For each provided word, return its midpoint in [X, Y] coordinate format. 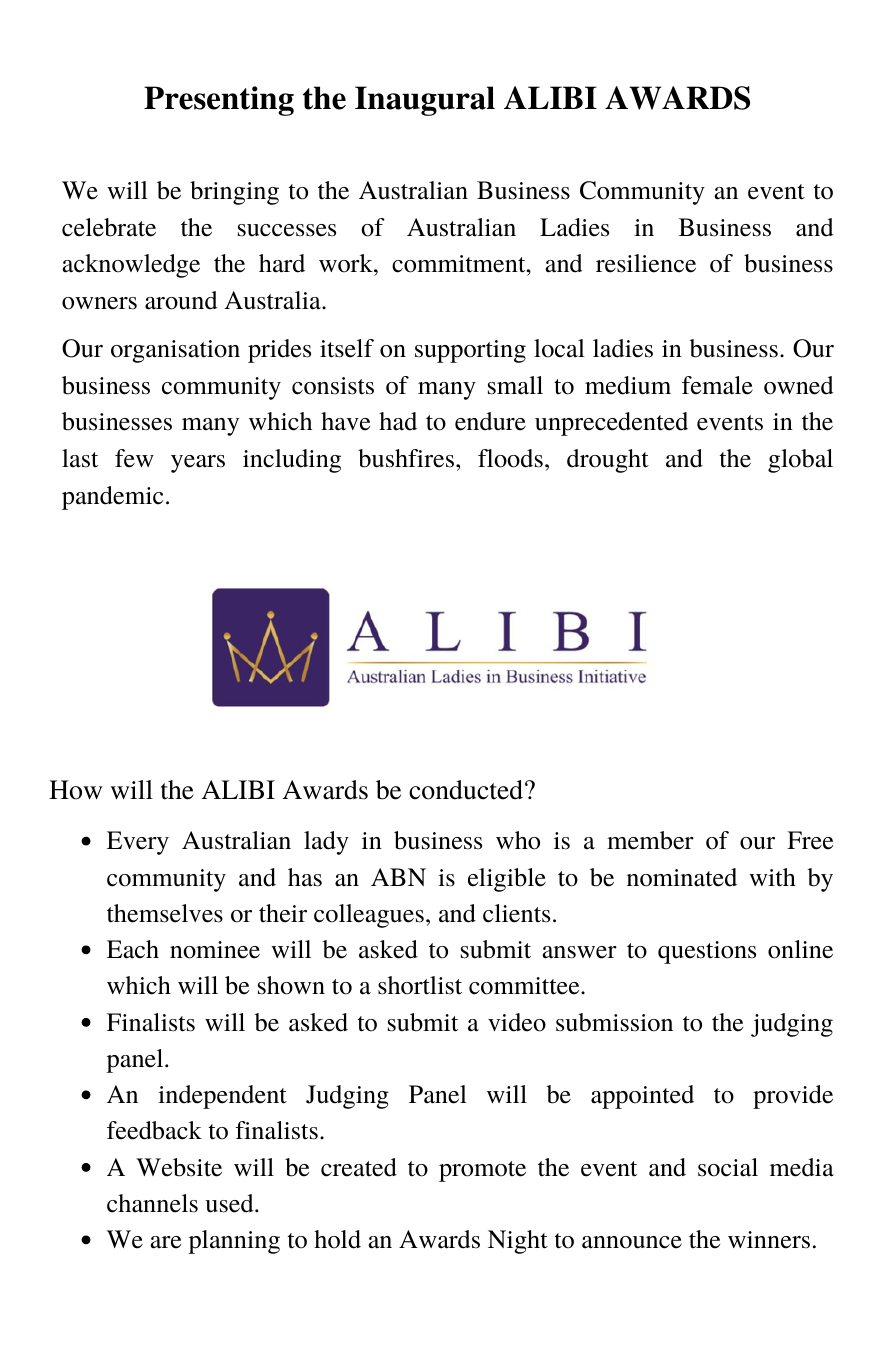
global [800, 461]
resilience [646, 263]
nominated [682, 877]
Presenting [219, 101]
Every [138, 843]
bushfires [406, 458]
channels [152, 1203]
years [198, 464]
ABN [398, 877]
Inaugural [425, 101]
